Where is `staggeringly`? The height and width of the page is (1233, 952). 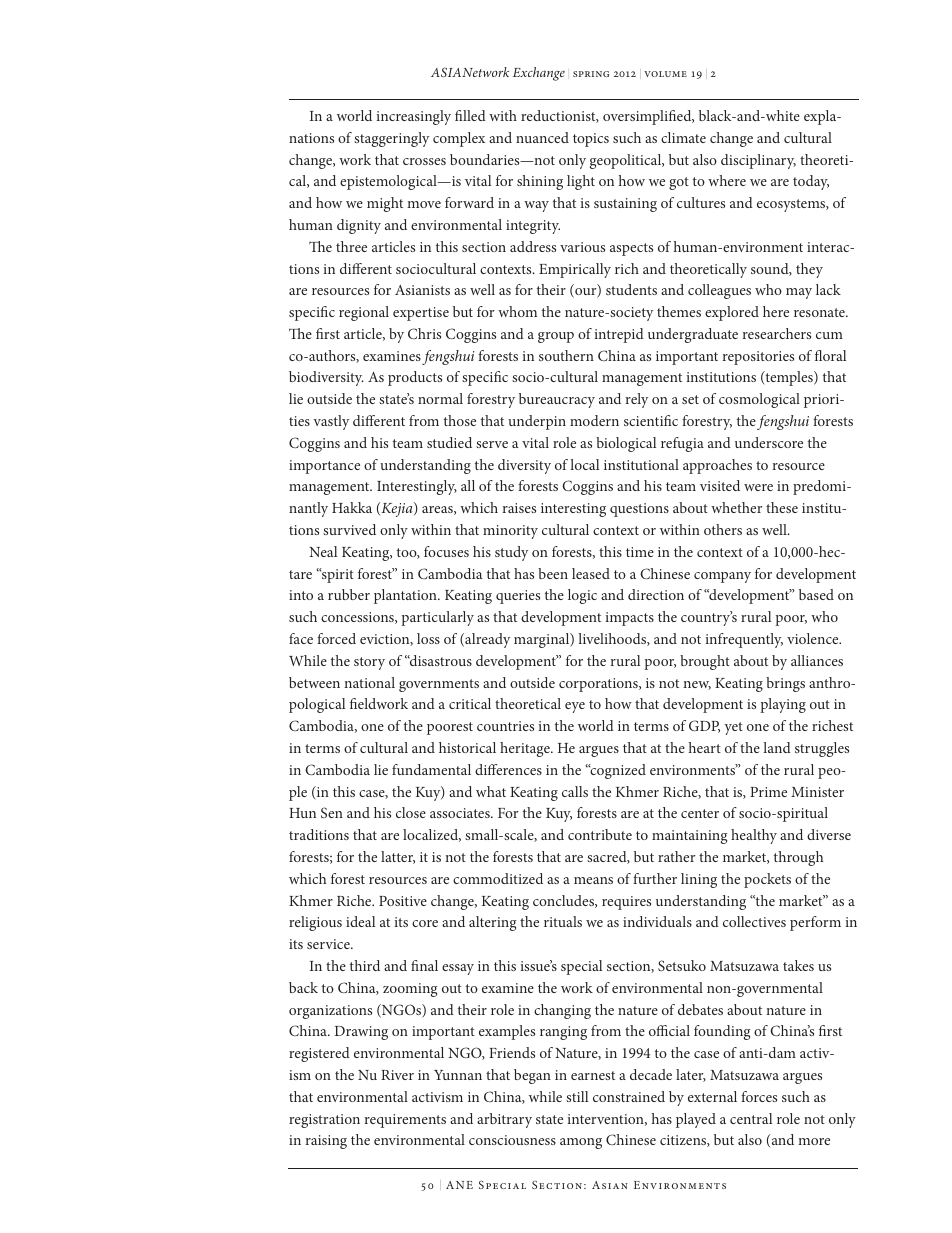 staggeringly is located at coordinates (391, 139).
